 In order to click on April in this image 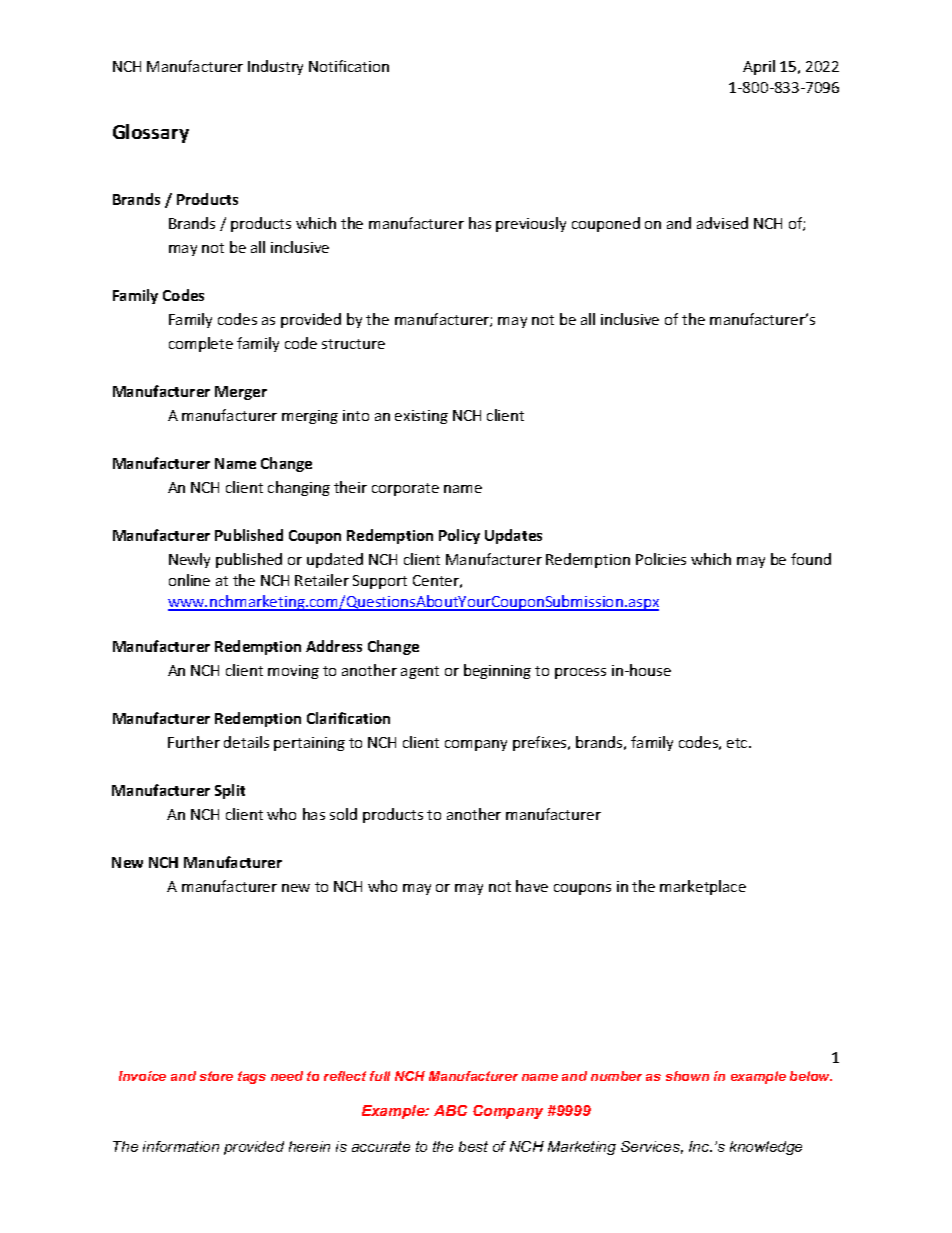, I will do `click(759, 67)`.
